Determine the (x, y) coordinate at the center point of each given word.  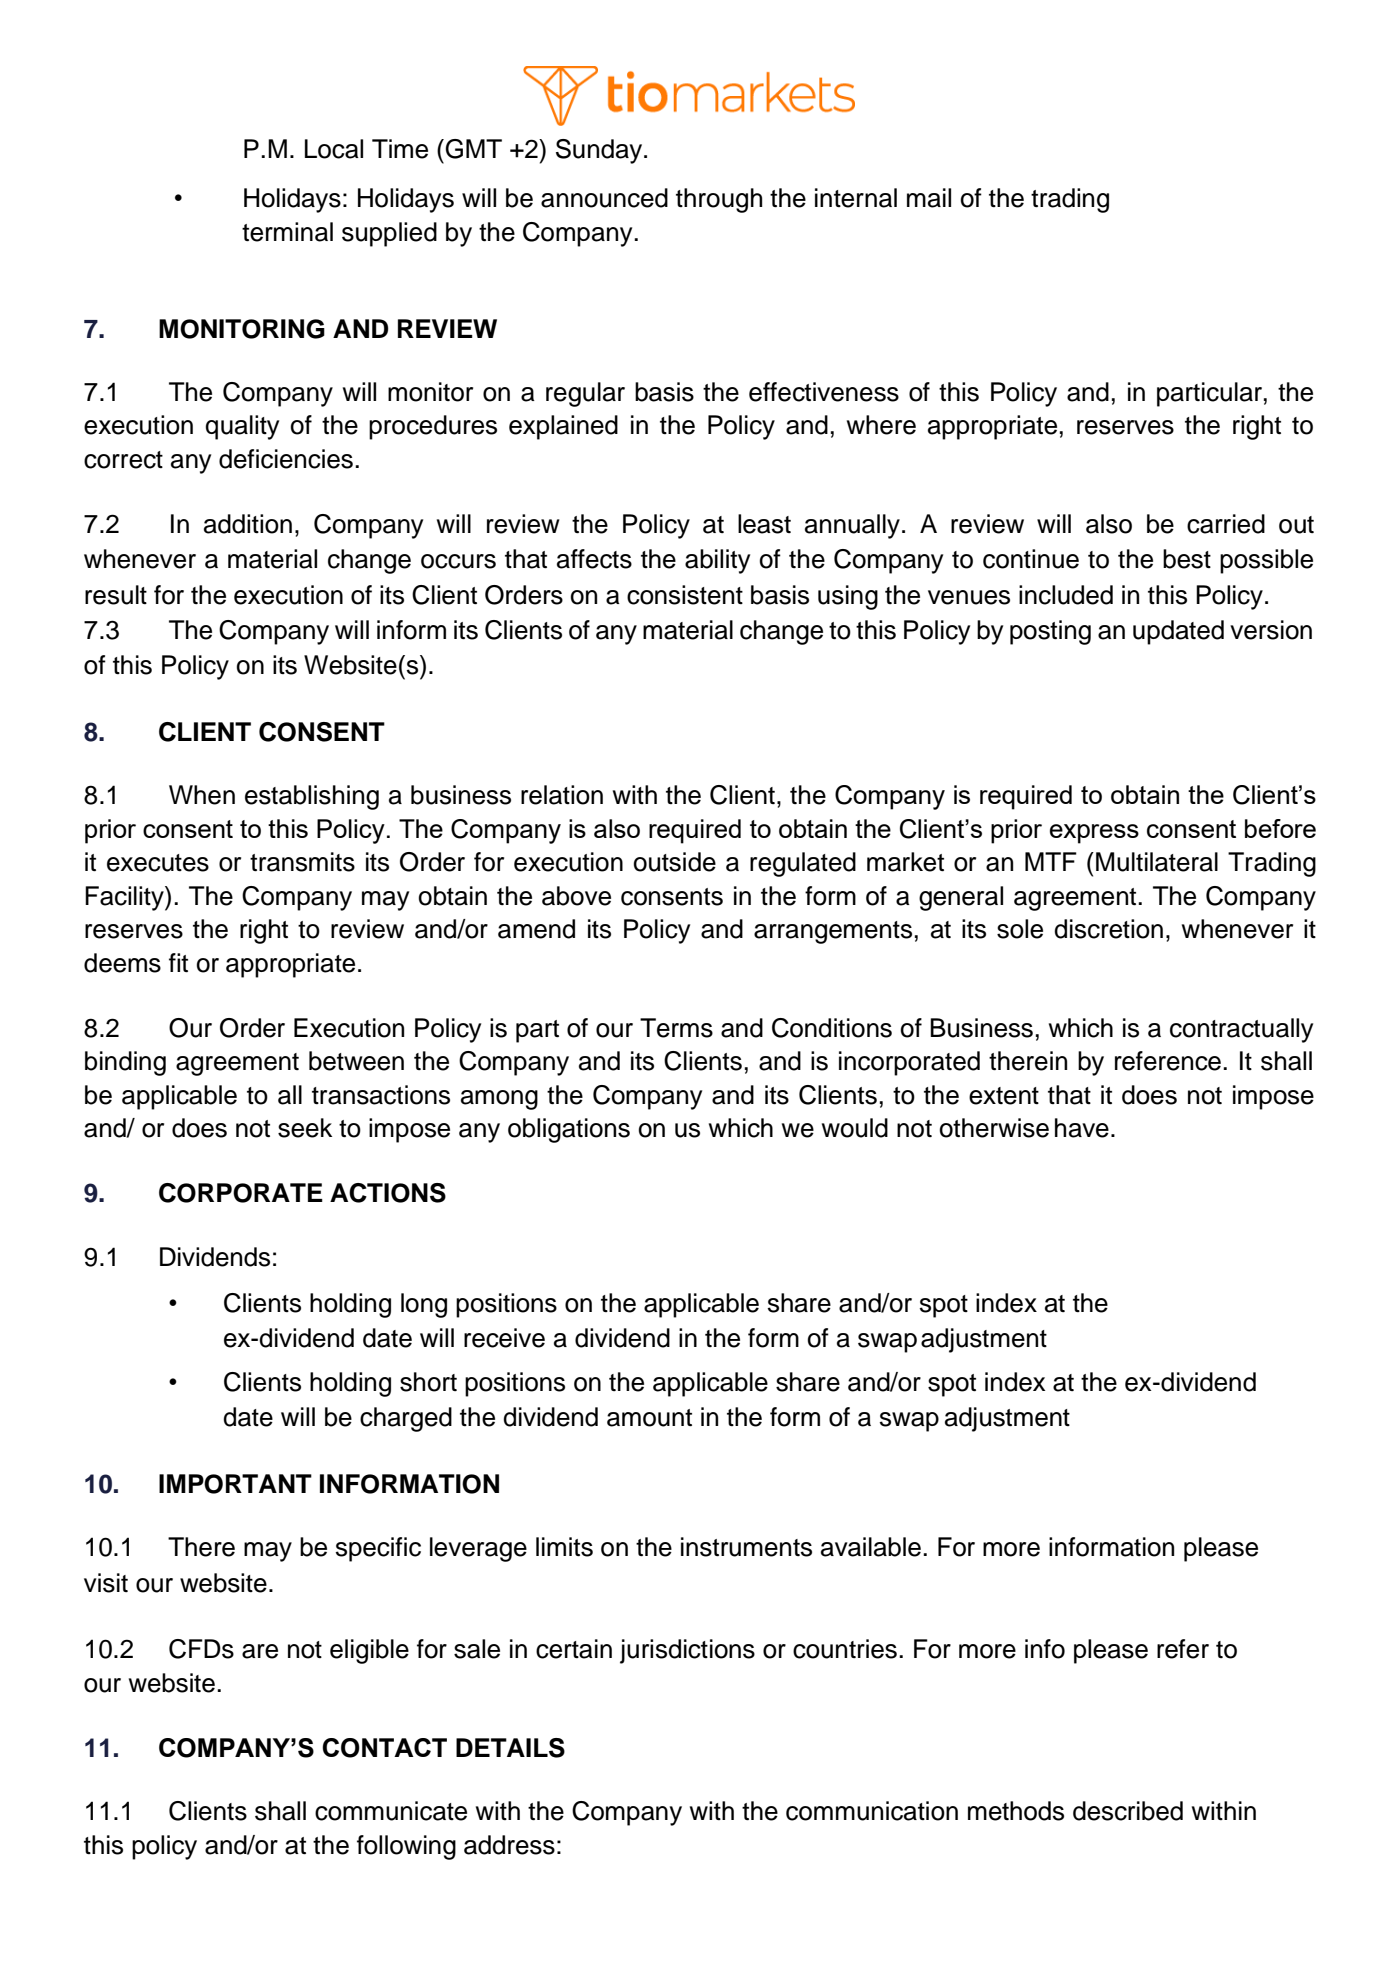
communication (872, 1811)
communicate (391, 1811)
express (1094, 834)
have (1082, 1128)
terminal (287, 232)
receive (504, 1338)
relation (562, 795)
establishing (312, 797)
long (424, 1305)
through (719, 200)
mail (929, 198)
